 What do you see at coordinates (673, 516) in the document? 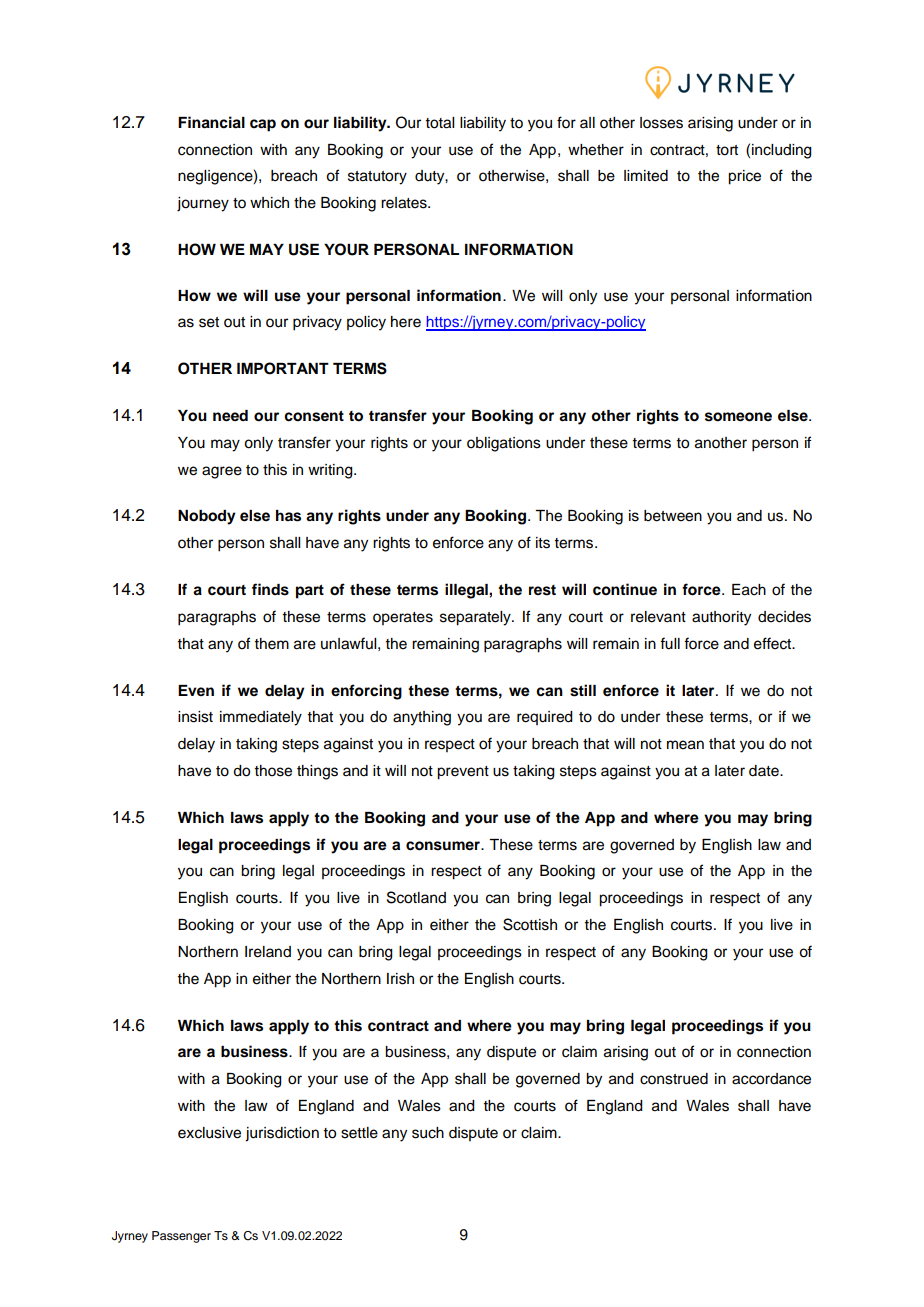
I see `between` at bounding box center [673, 516].
